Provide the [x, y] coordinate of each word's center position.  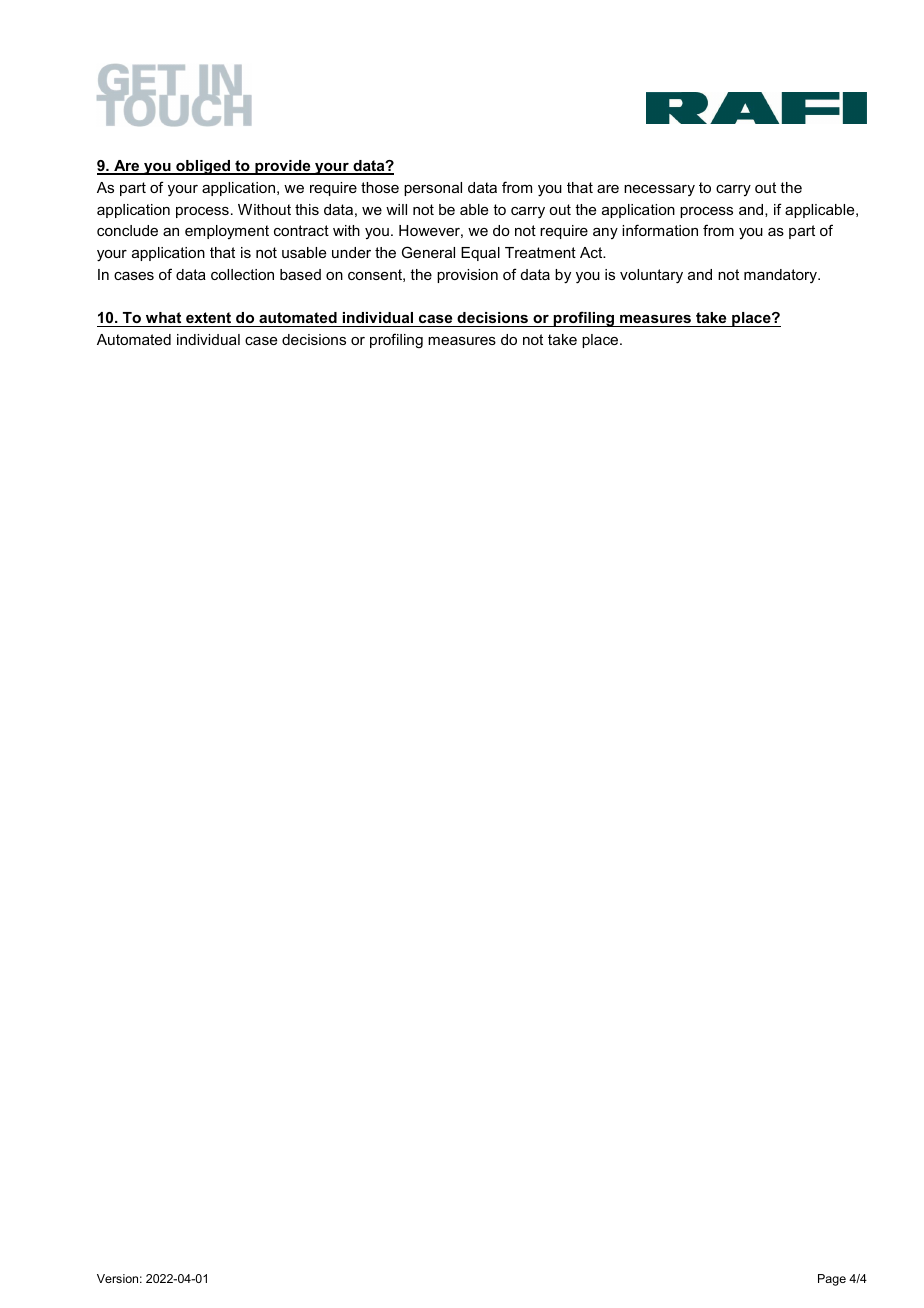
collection [242, 274]
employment [227, 232]
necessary [659, 190]
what [163, 317]
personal [433, 189]
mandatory [781, 276]
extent [208, 317]
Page [832, 1280]
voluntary [651, 276]
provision [467, 276]
